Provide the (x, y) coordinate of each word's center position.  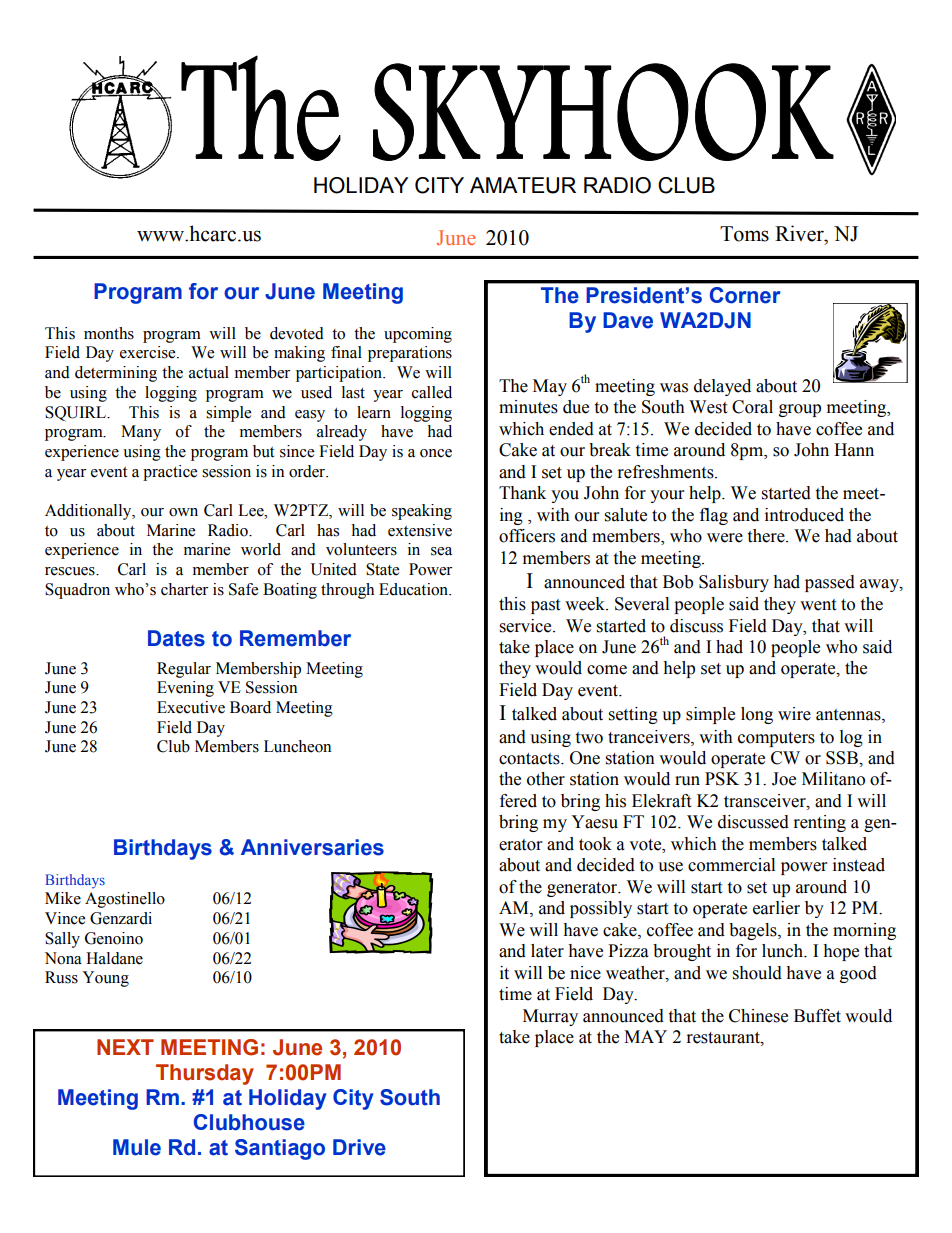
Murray (550, 1017)
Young (105, 979)
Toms (744, 234)
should (757, 973)
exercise (149, 352)
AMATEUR (523, 185)
